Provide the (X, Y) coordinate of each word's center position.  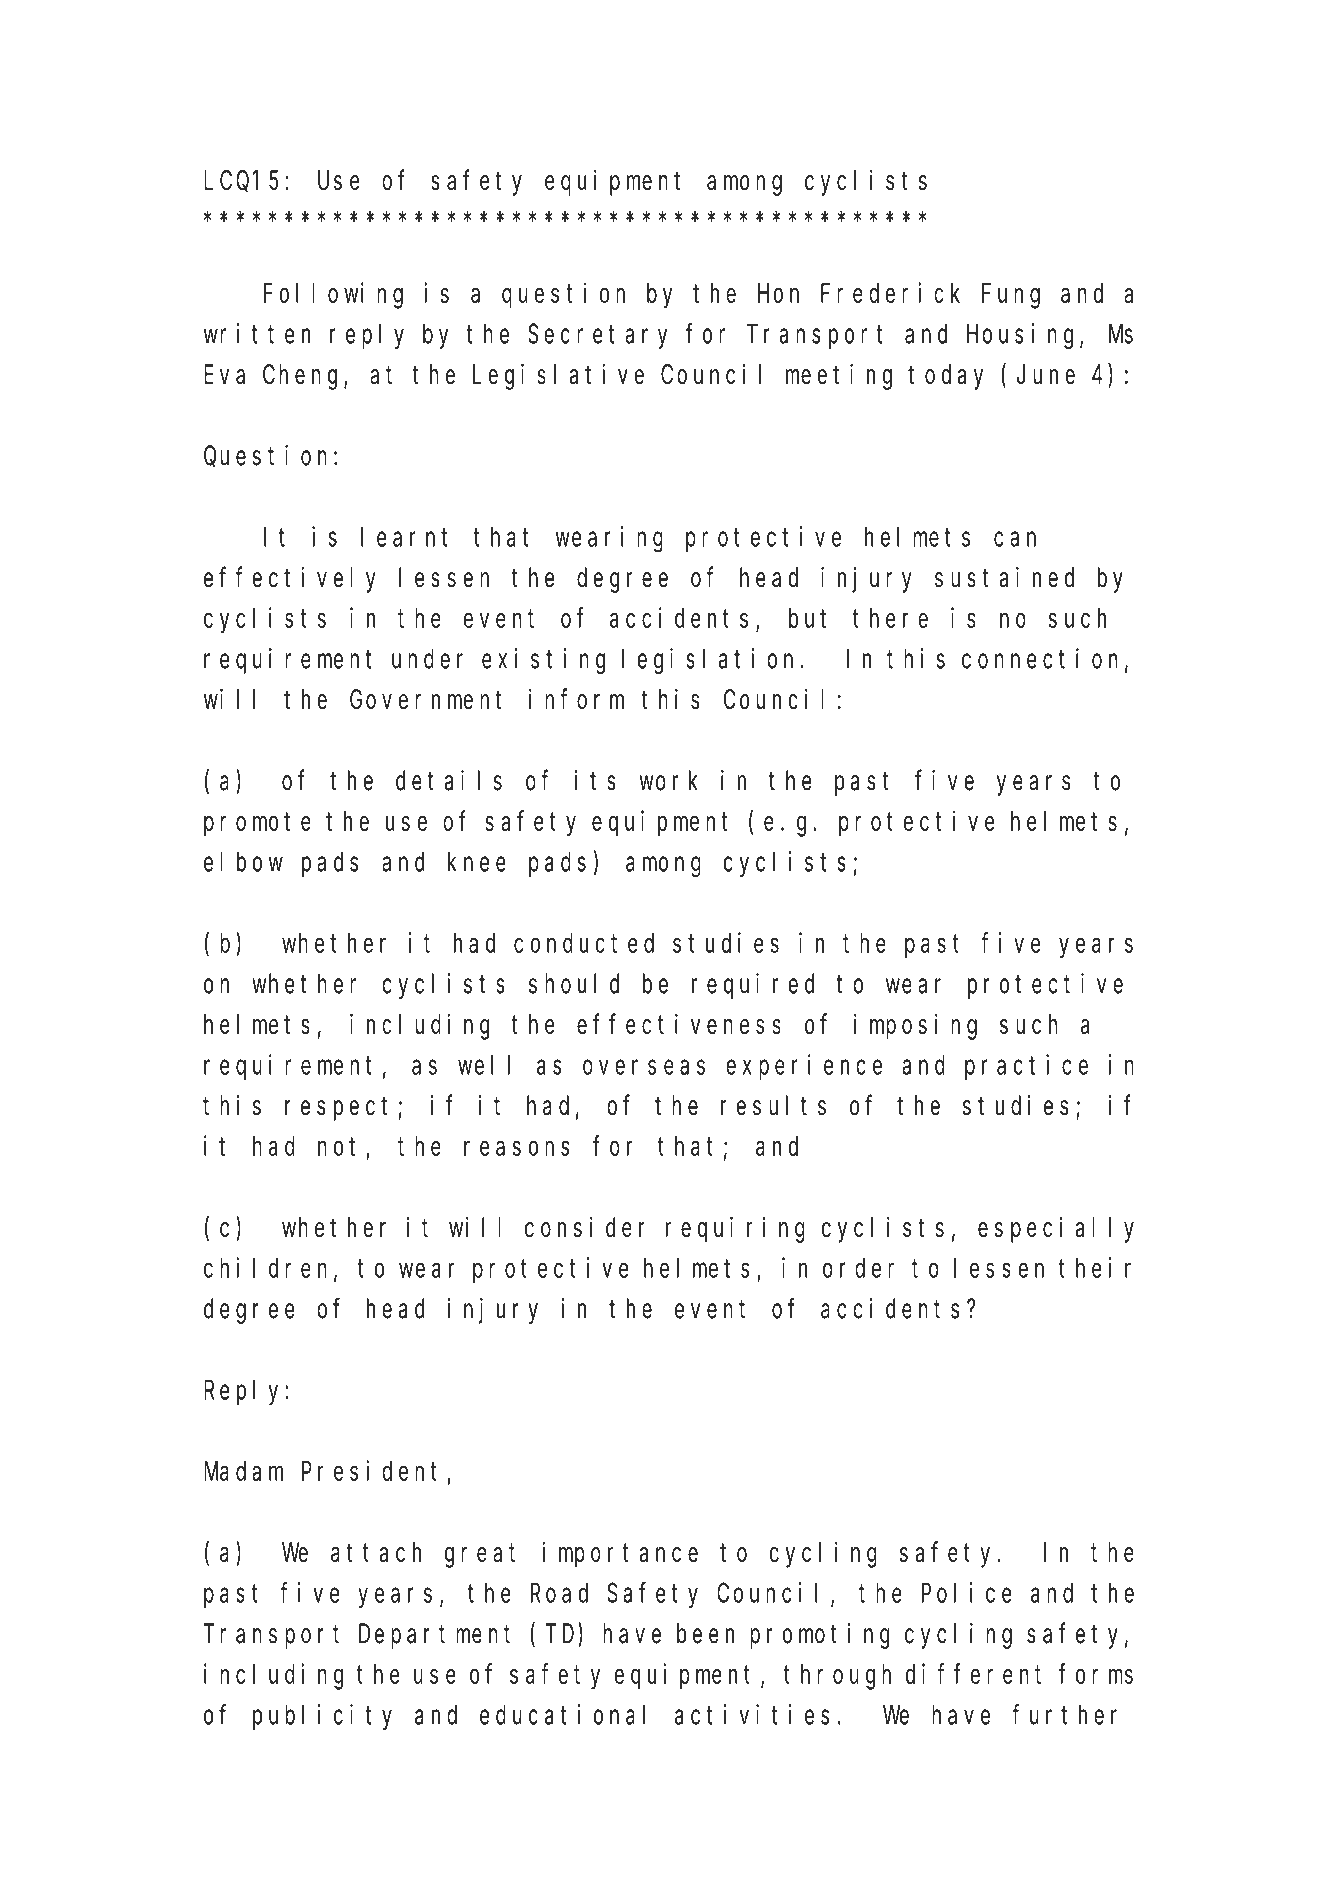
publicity (322, 1717)
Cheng (304, 377)
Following (333, 295)
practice (1026, 1067)
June (1046, 375)
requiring (735, 1230)
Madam (243, 1471)
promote (257, 825)
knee (477, 862)
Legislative (558, 377)
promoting (820, 1636)
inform (576, 699)
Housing (1024, 336)
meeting (838, 377)
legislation (711, 661)
